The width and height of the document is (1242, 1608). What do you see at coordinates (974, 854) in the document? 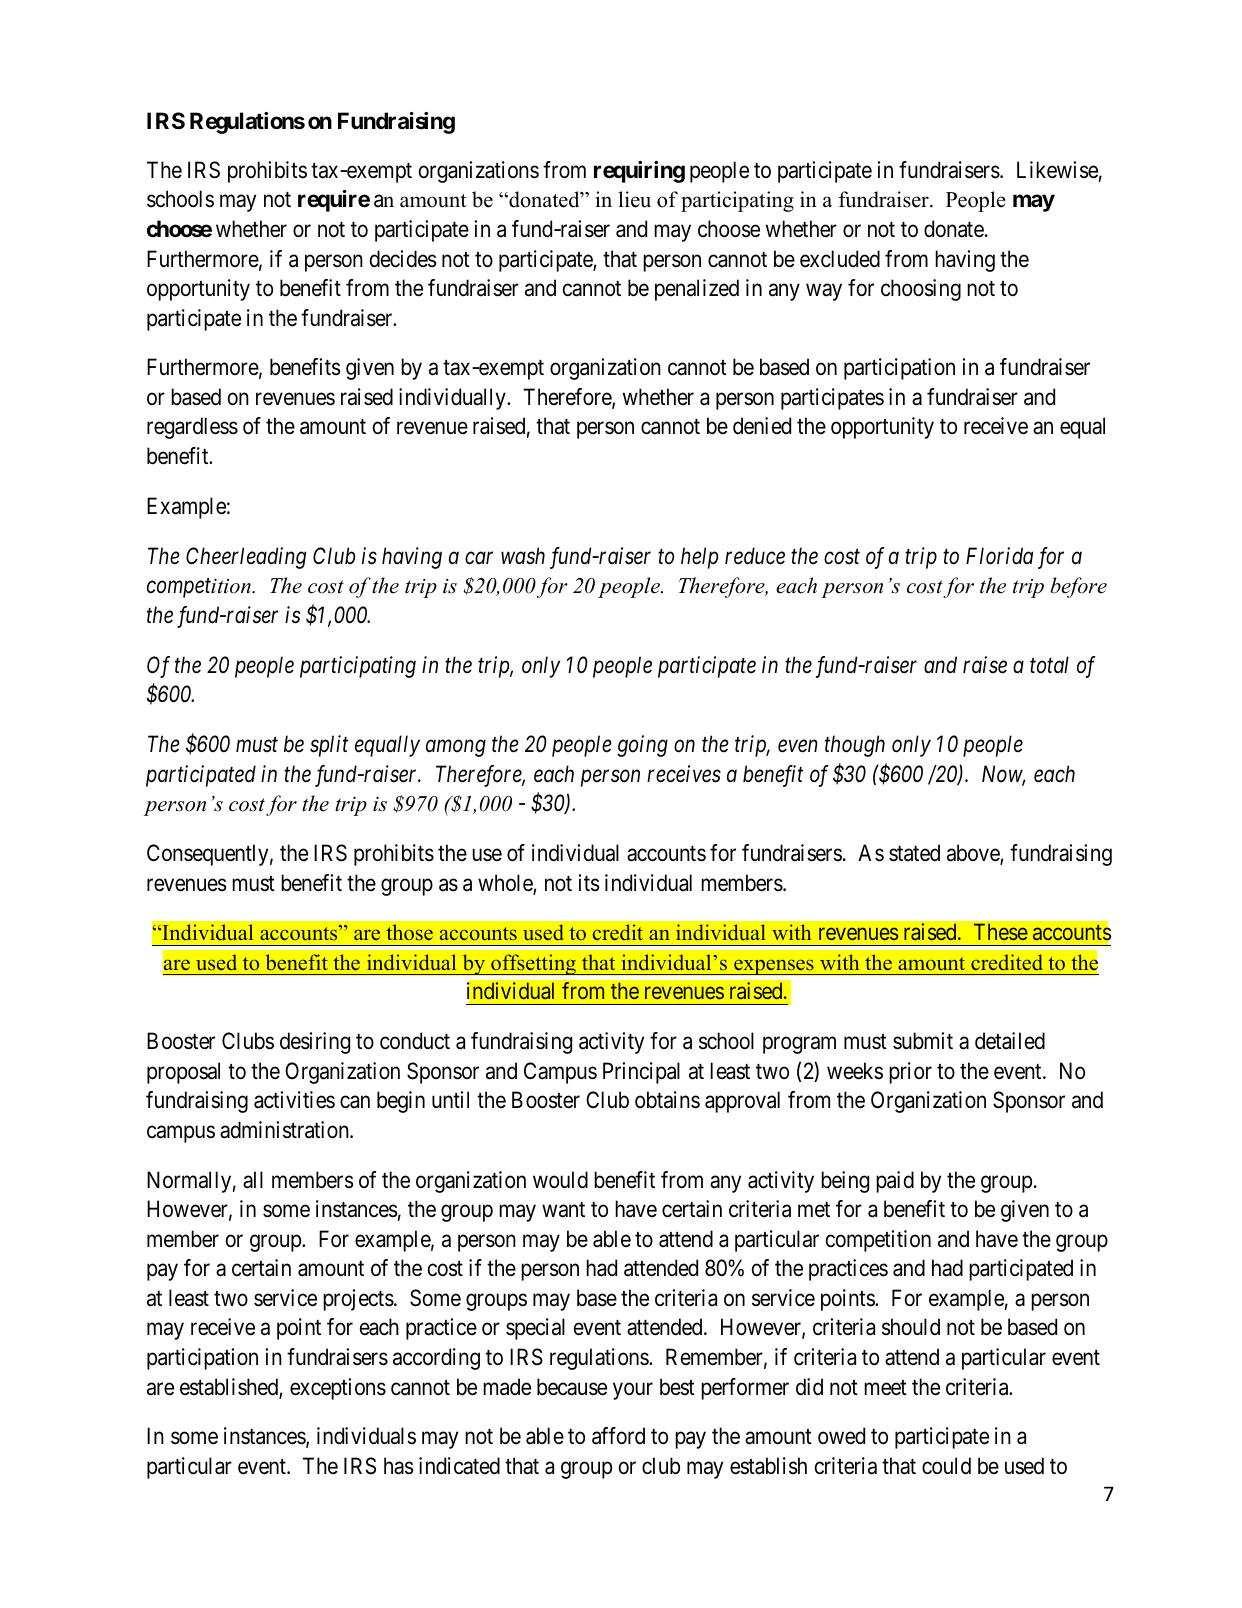
I see `above` at bounding box center [974, 854].
